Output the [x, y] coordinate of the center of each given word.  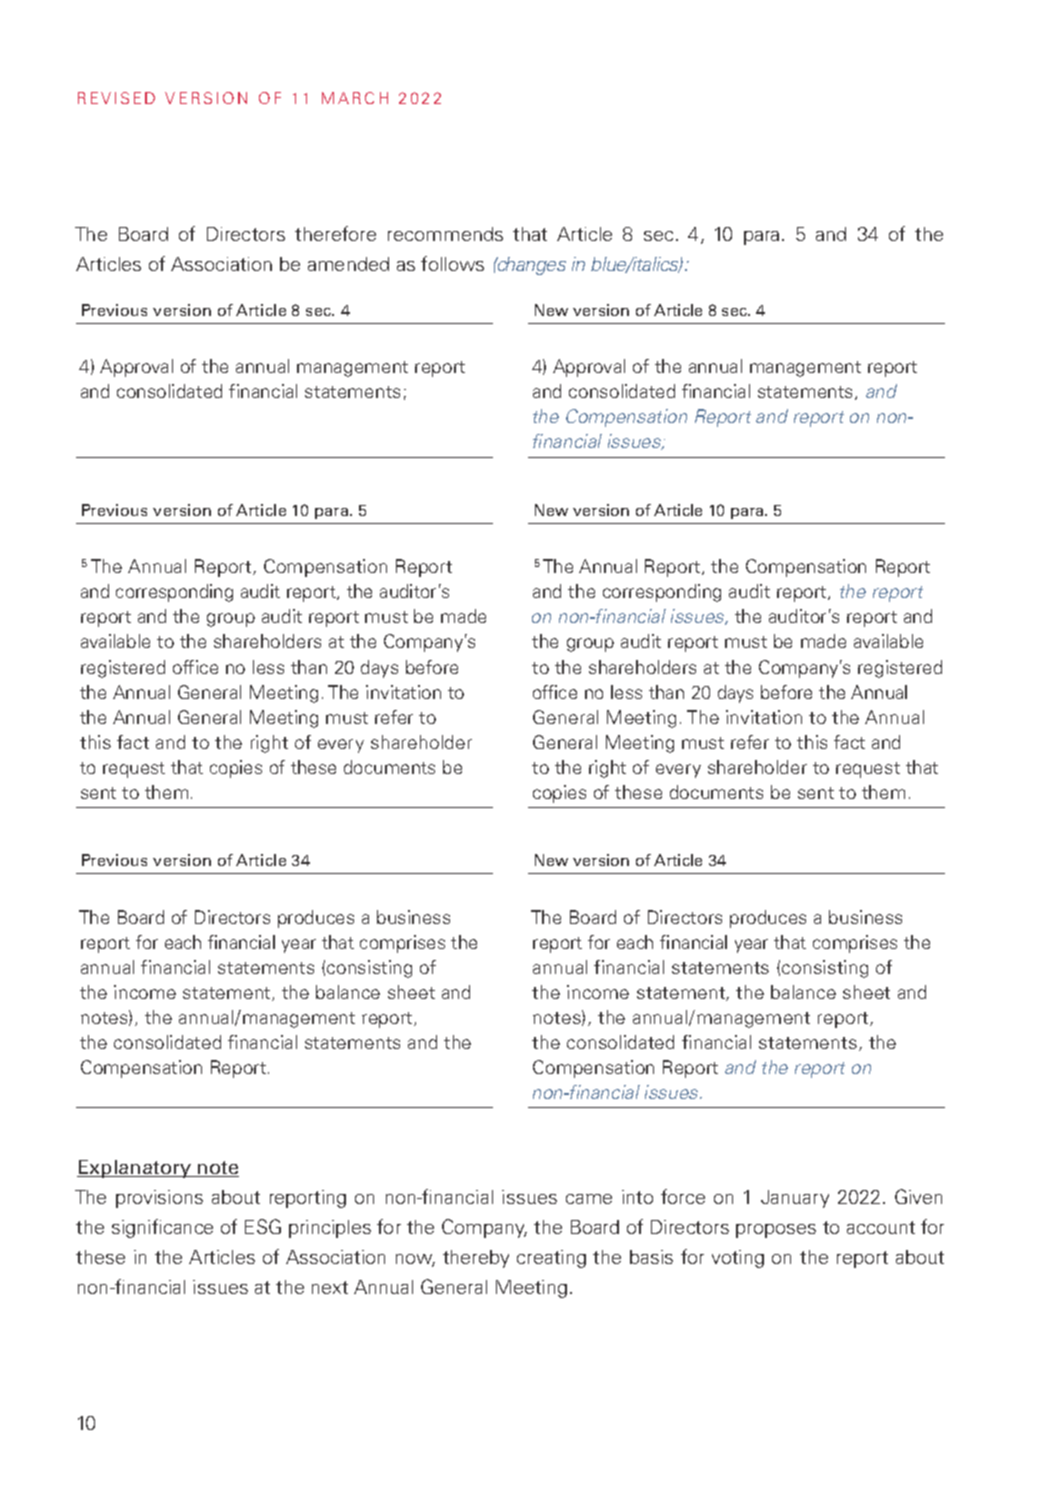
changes [530, 266]
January [795, 1199]
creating [551, 1259]
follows [452, 263]
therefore [335, 233]
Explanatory [135, 1169]
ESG [263, 1226]
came [589, 1199]
